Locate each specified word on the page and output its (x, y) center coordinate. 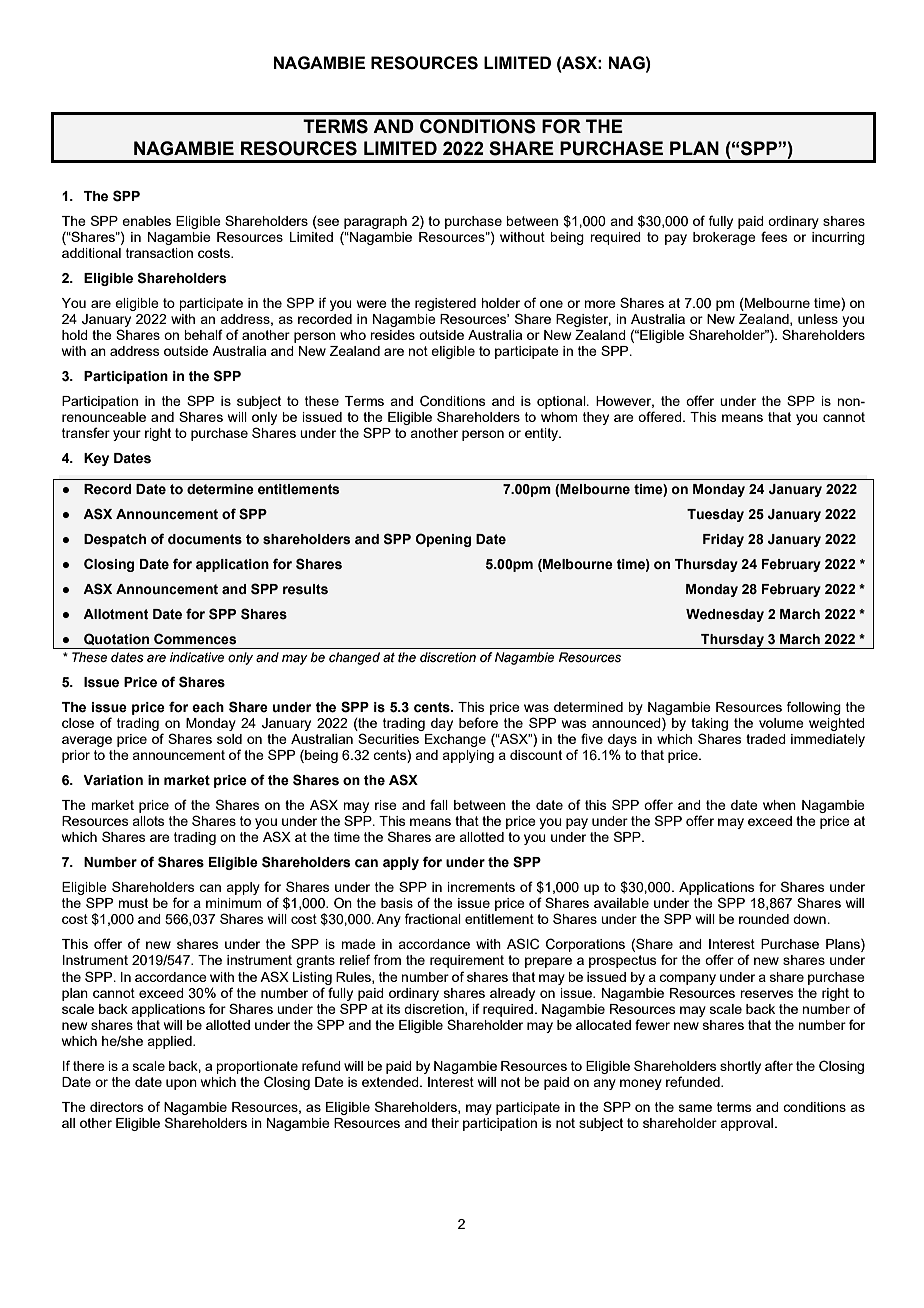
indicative (197, 657)
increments (481, 887)
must (133, 903)
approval (746, 1124)
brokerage (724, 238)
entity (542, 434)
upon (181, 1084)
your (127, 435)
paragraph (375, 222)
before (478, 722)
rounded (764, 919)
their (445, 1123)
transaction (159, 253)
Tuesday (715, 515)
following (814, 708)
